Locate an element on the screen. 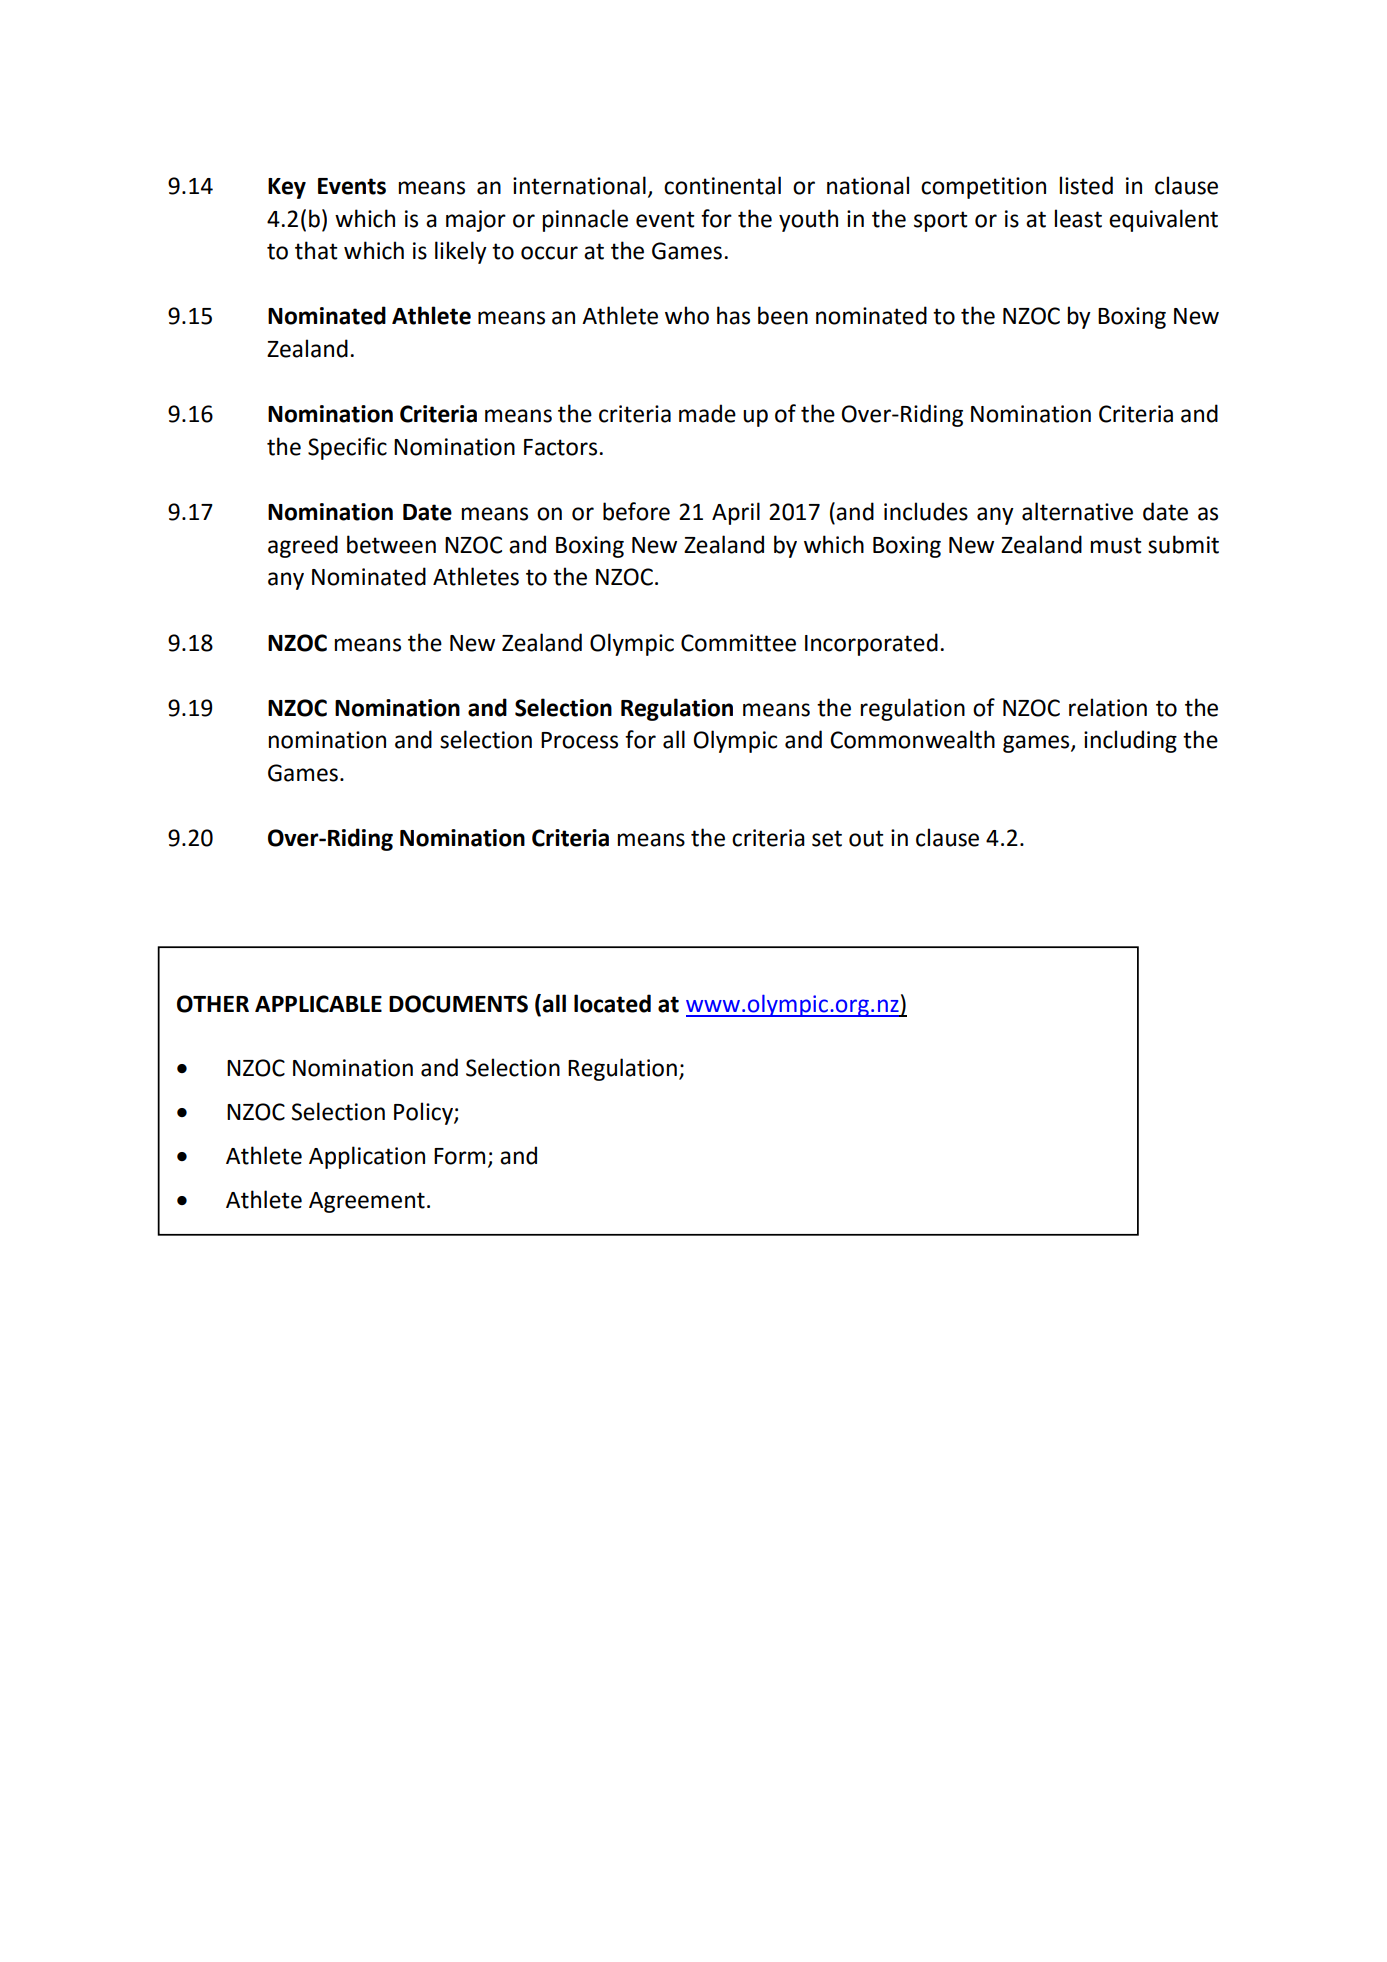 Image resolution: width=1387 pixels, height=1962 pixels. including is located at coordinates (1130, 741).
